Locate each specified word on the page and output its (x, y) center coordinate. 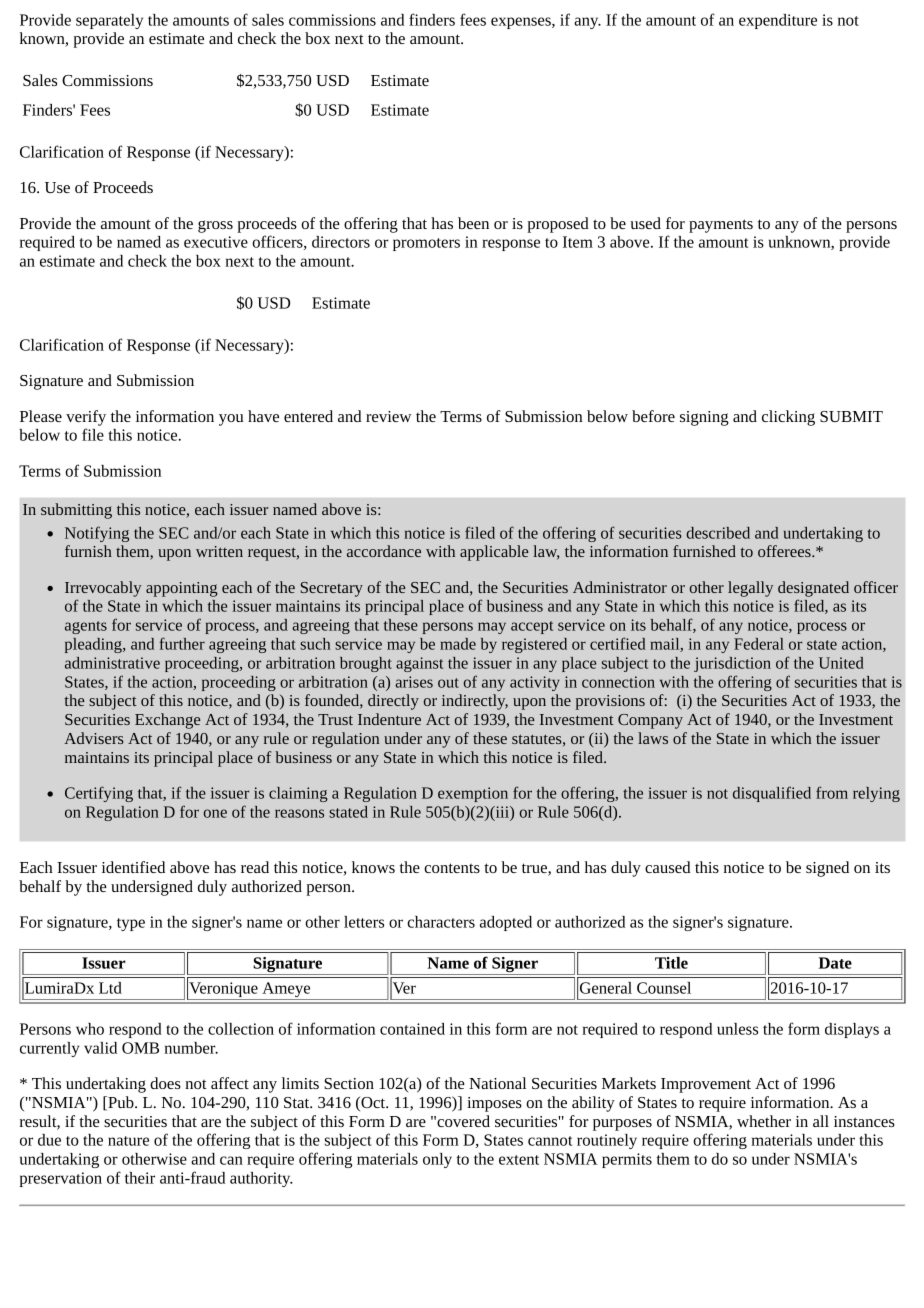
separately (109, 21)
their (140, 1178)
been (473, 223)
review (388, 416)
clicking (788, 418)
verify (86, 418)
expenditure (778, 21)
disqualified (772, 794)
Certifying (99, 794)
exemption (473, 794)
